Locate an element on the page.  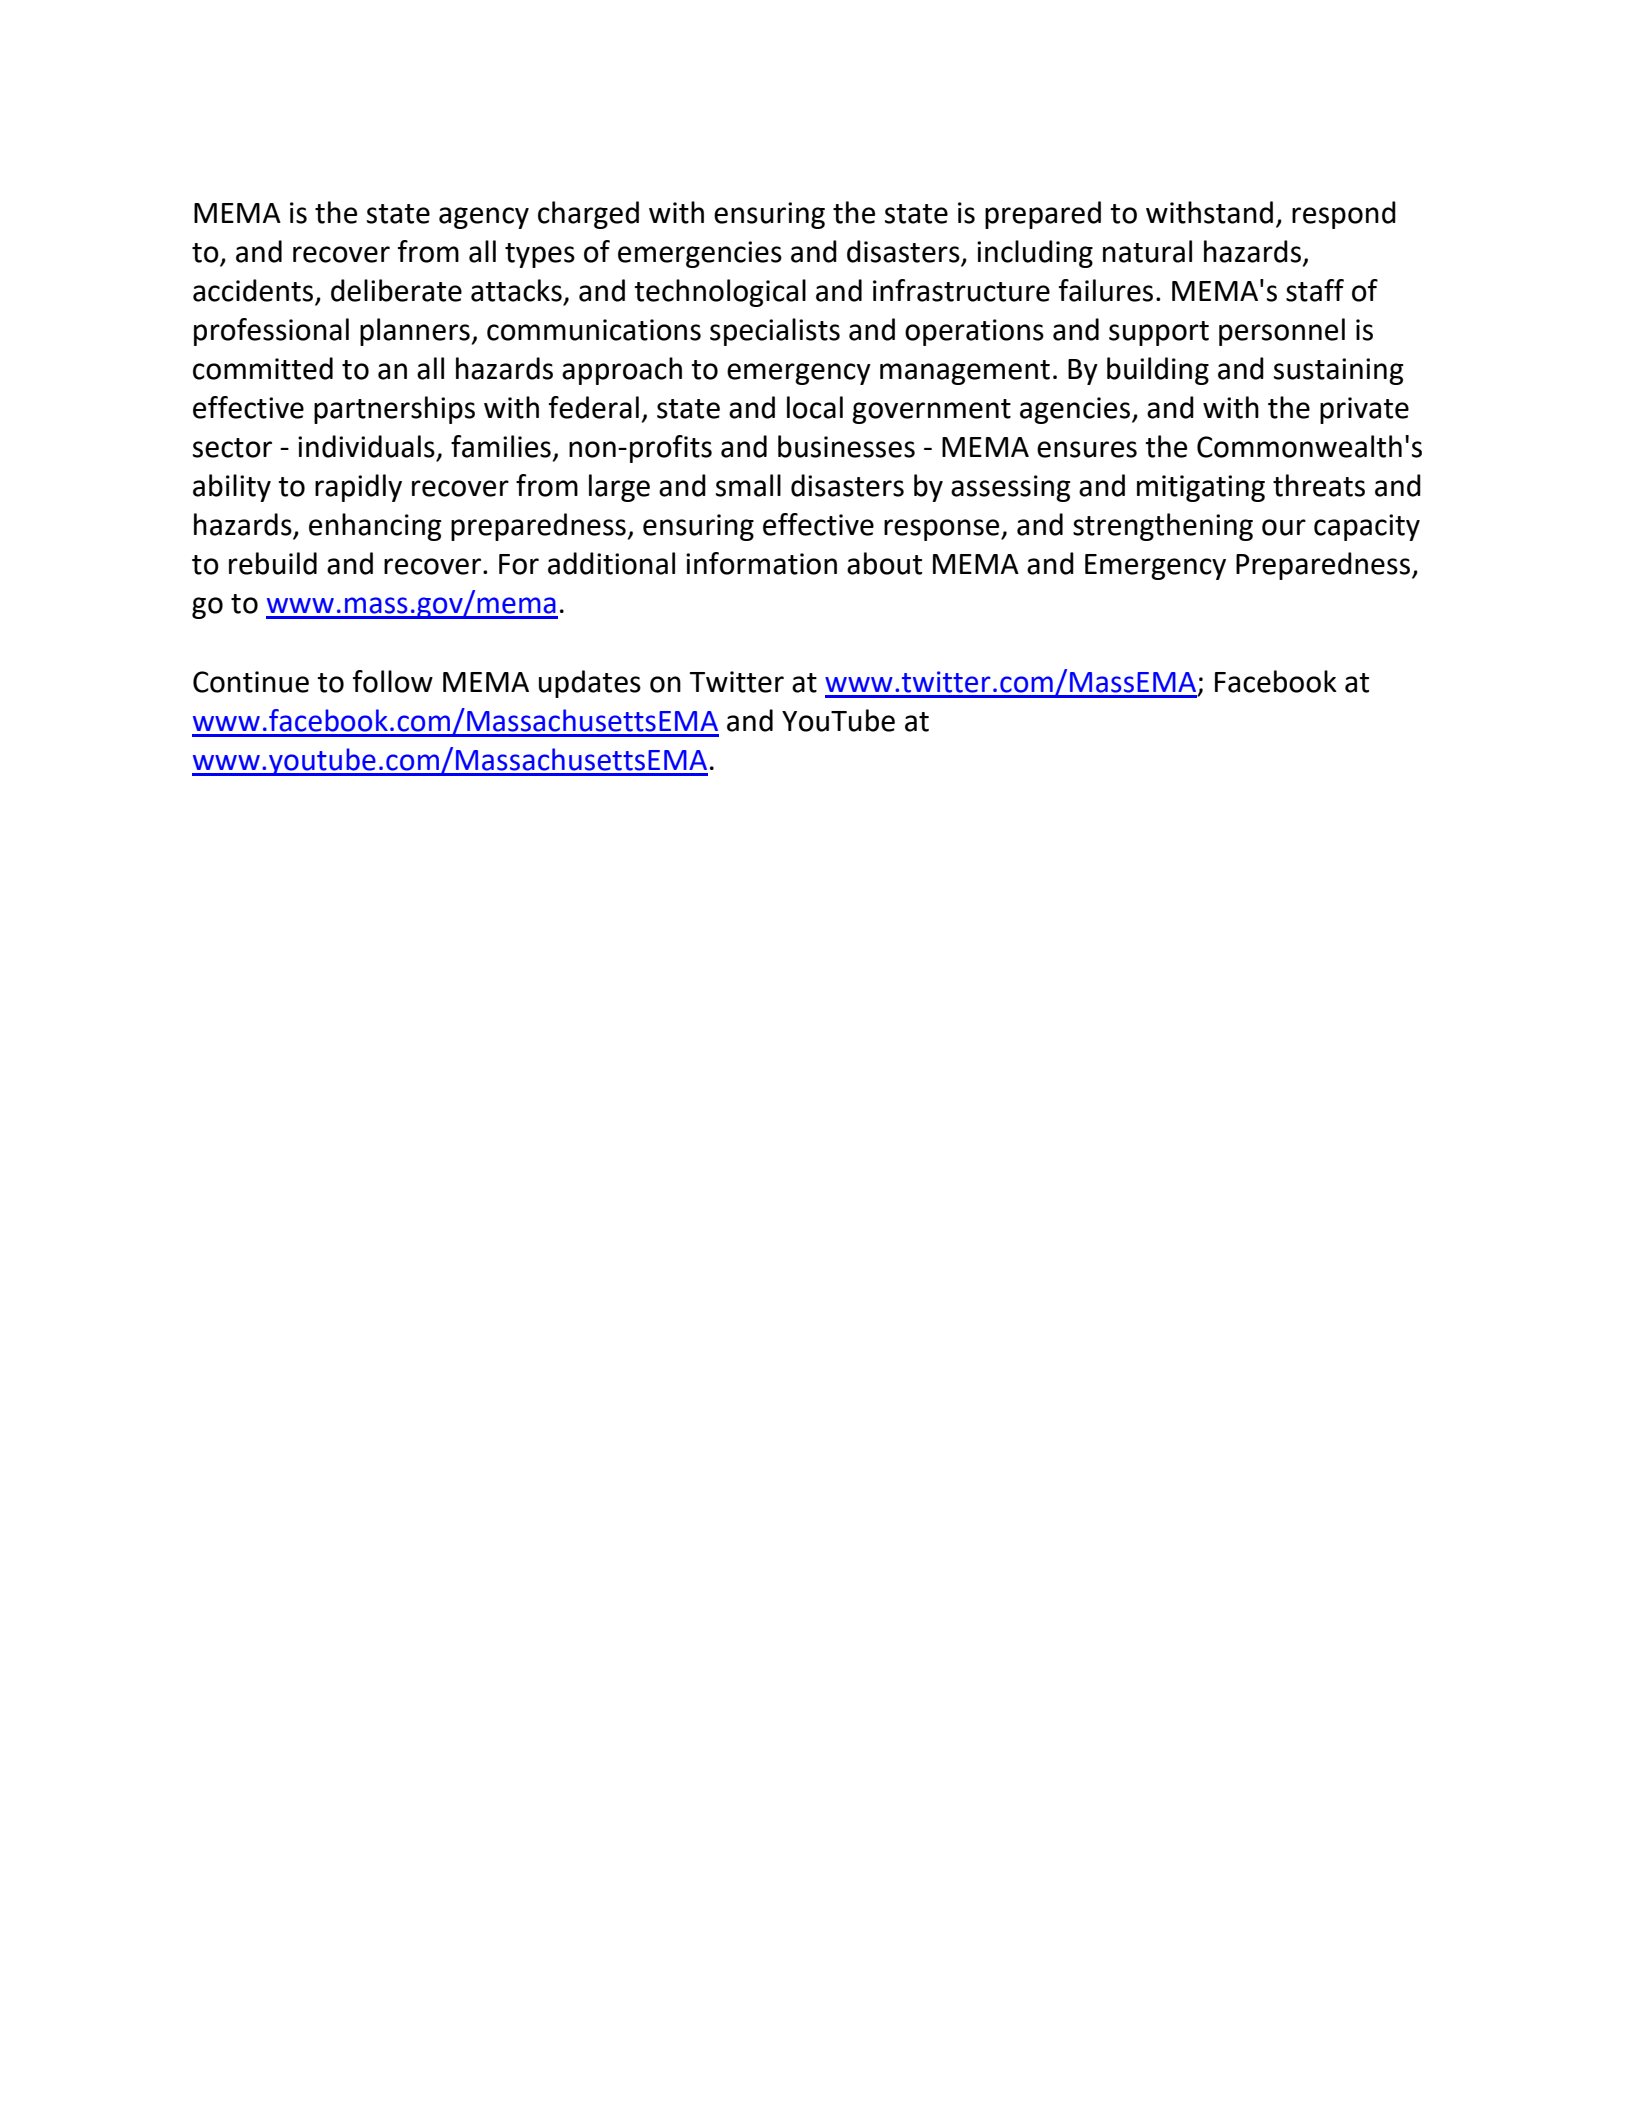
agency is located at coordinates (484, 218).
